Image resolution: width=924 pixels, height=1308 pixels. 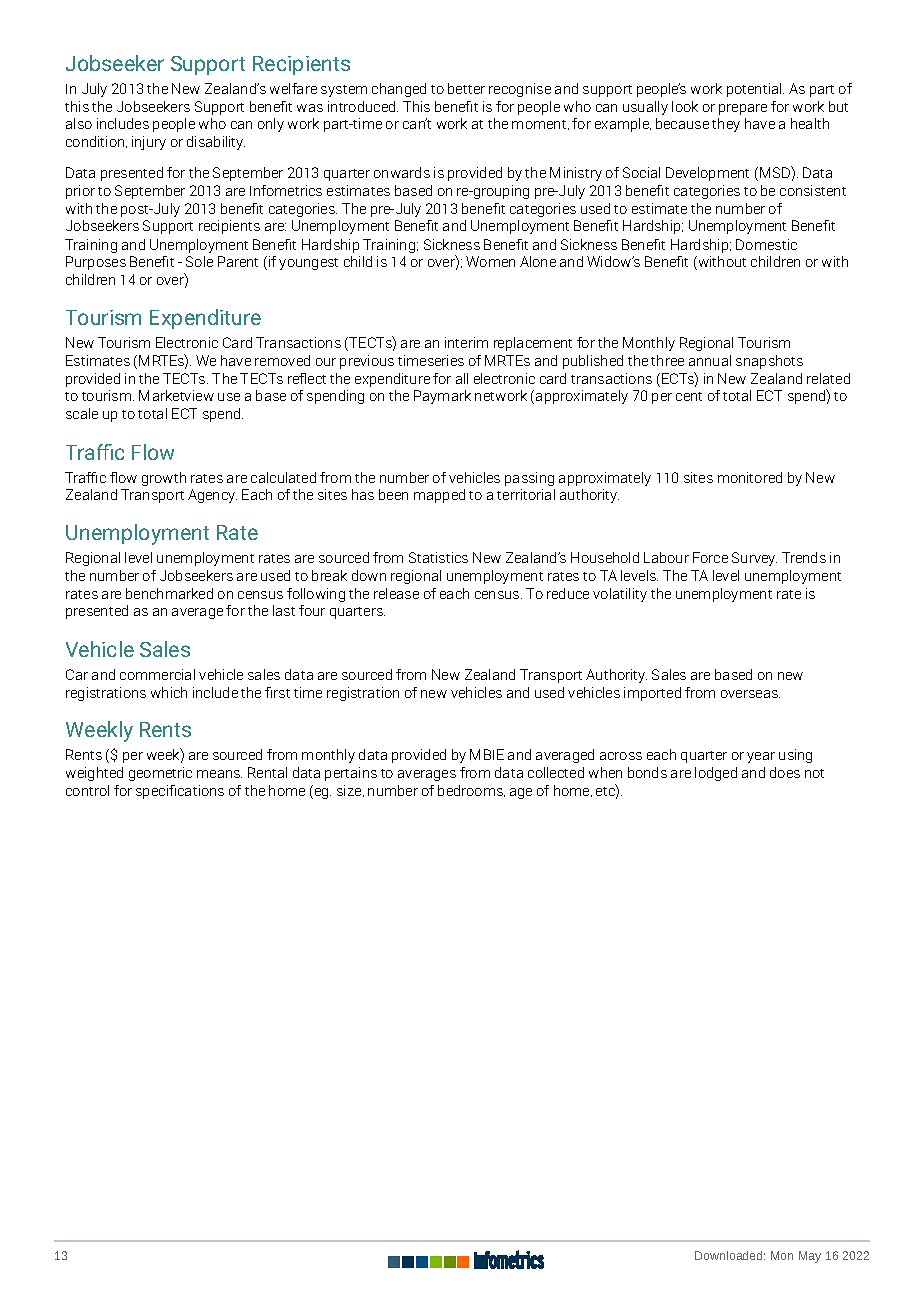 What do you see at coordinates (149, 143) in the document?
I see `injury` at bounding box center [149, 143].
